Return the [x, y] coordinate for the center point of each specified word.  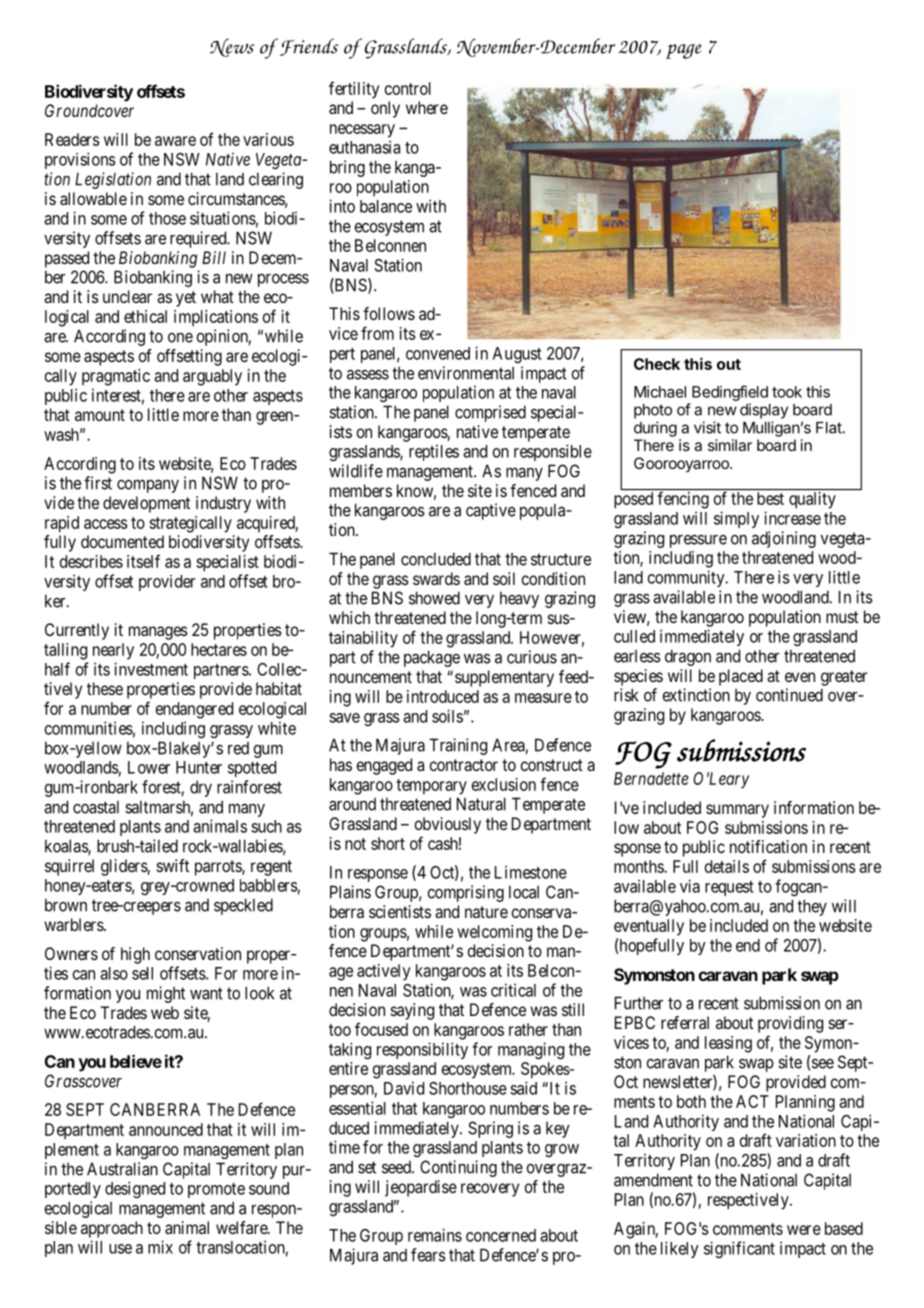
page [684, 51]
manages [158, 633]
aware [175, 141]
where [427, 107]
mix [160, 1247]
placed [741, 677]
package [432, 658]
